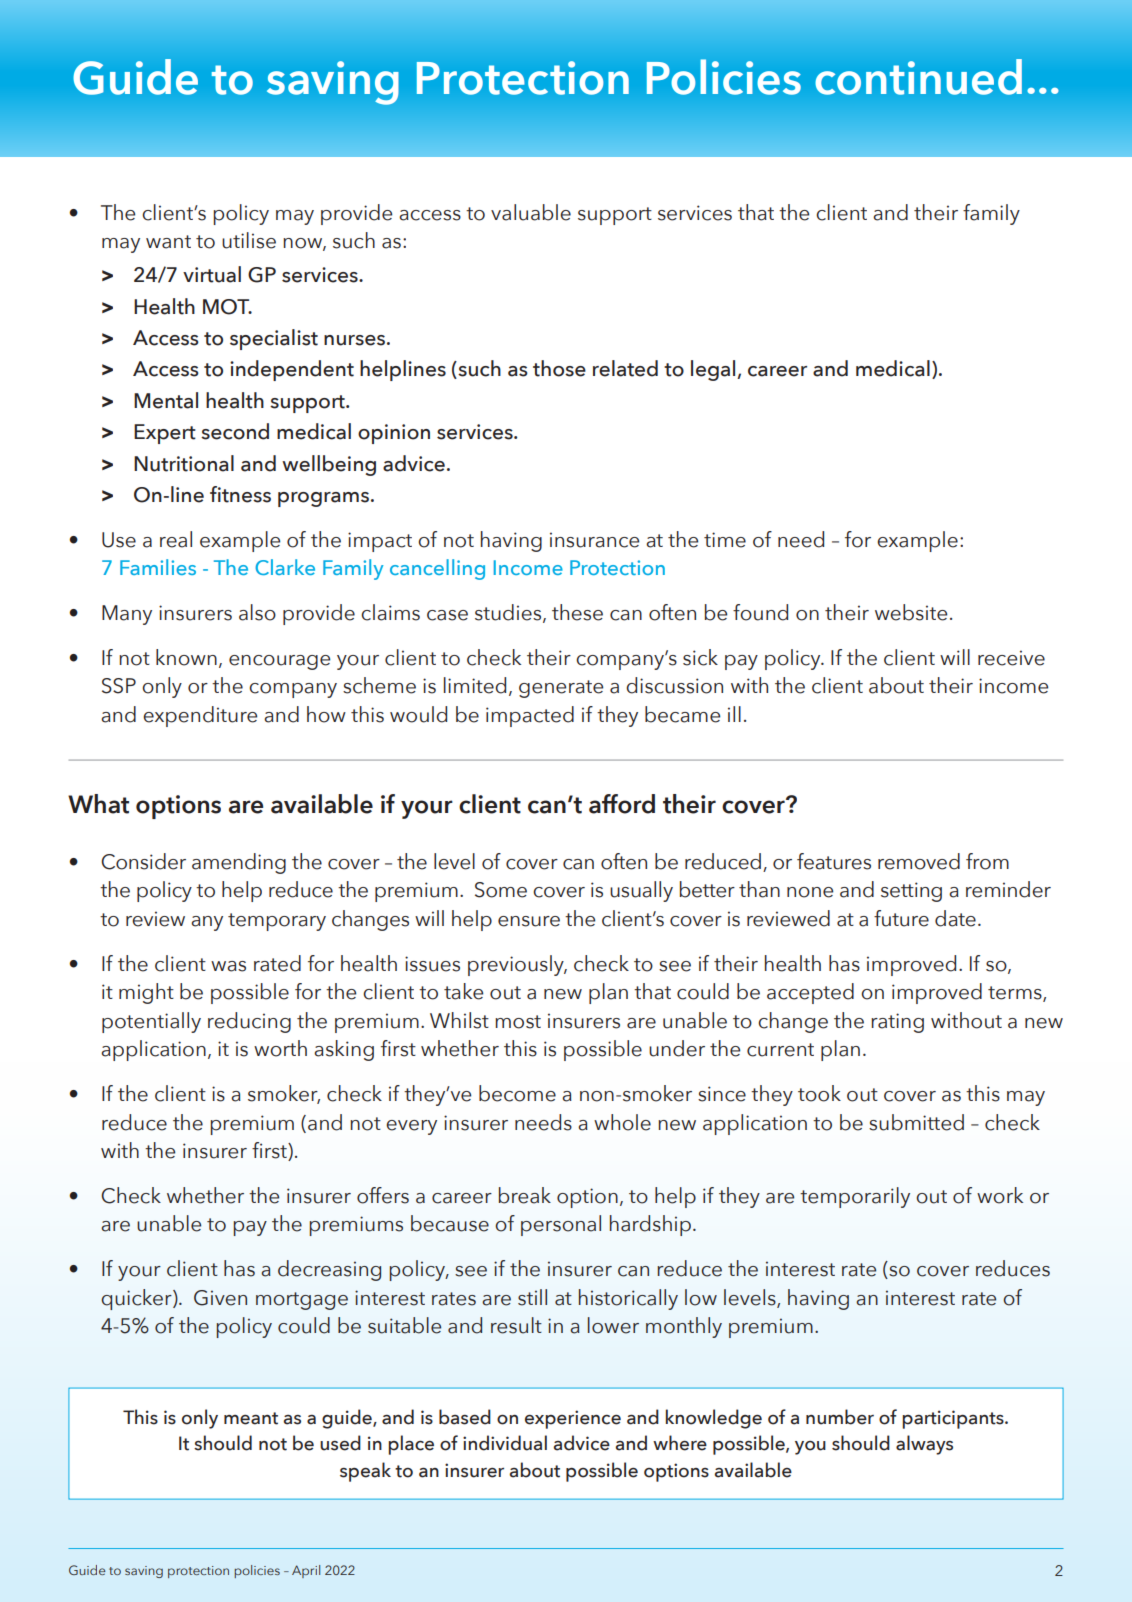 The height and width of the page is (1602, 1132). What do you see at coordinates (622, 804) in the page?
I see `afford` at bounding box center [622, 804].
